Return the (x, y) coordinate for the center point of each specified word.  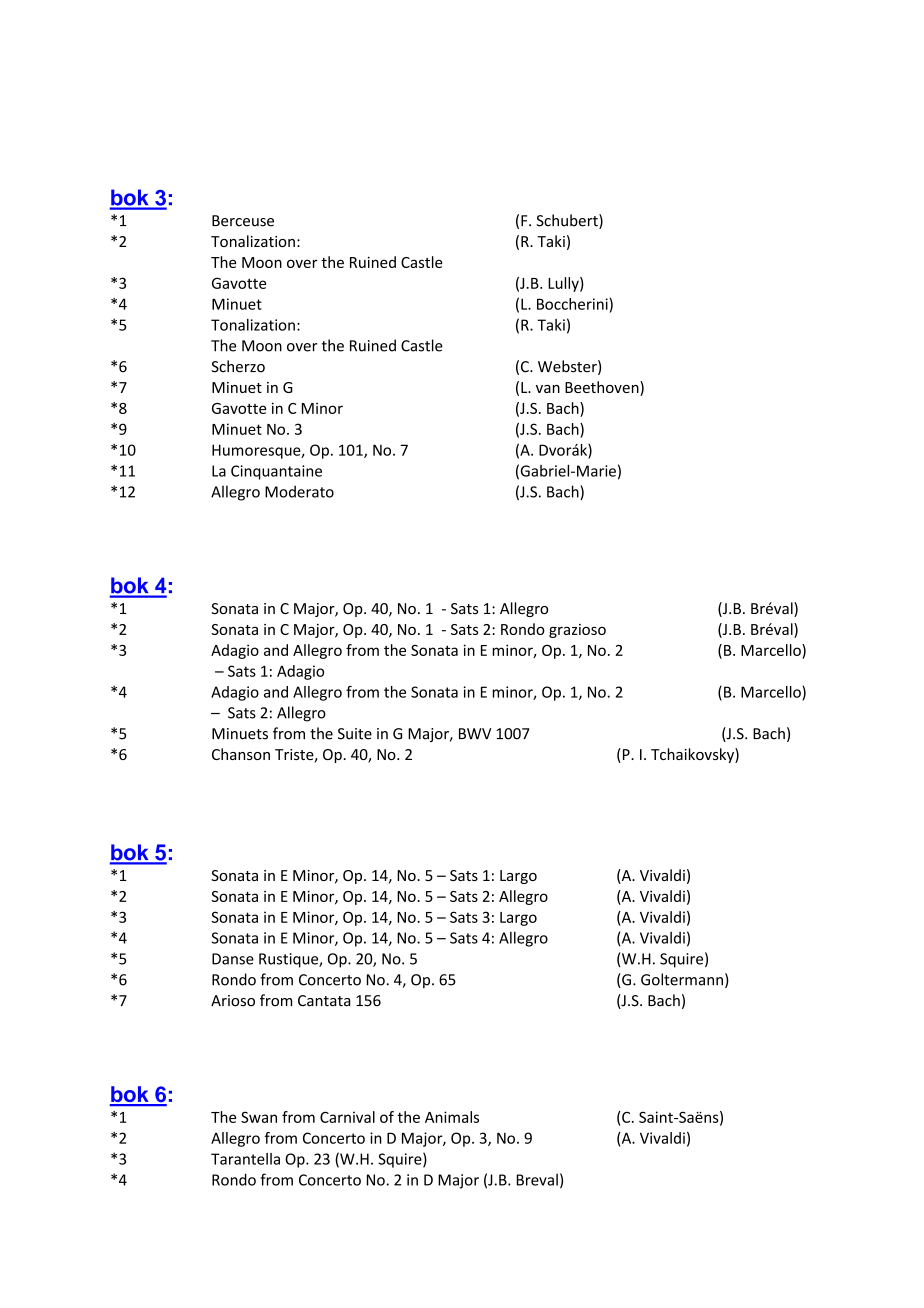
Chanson (241, 754)
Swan (259, 1117)
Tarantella (245, 1159)
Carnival (347, 1117)
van (548, 389)
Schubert (568, 221)
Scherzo (238, 366)
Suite (355, 734)
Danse (233, 959)
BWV (475, 733)
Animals (452, 1117)
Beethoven (603, 388)
